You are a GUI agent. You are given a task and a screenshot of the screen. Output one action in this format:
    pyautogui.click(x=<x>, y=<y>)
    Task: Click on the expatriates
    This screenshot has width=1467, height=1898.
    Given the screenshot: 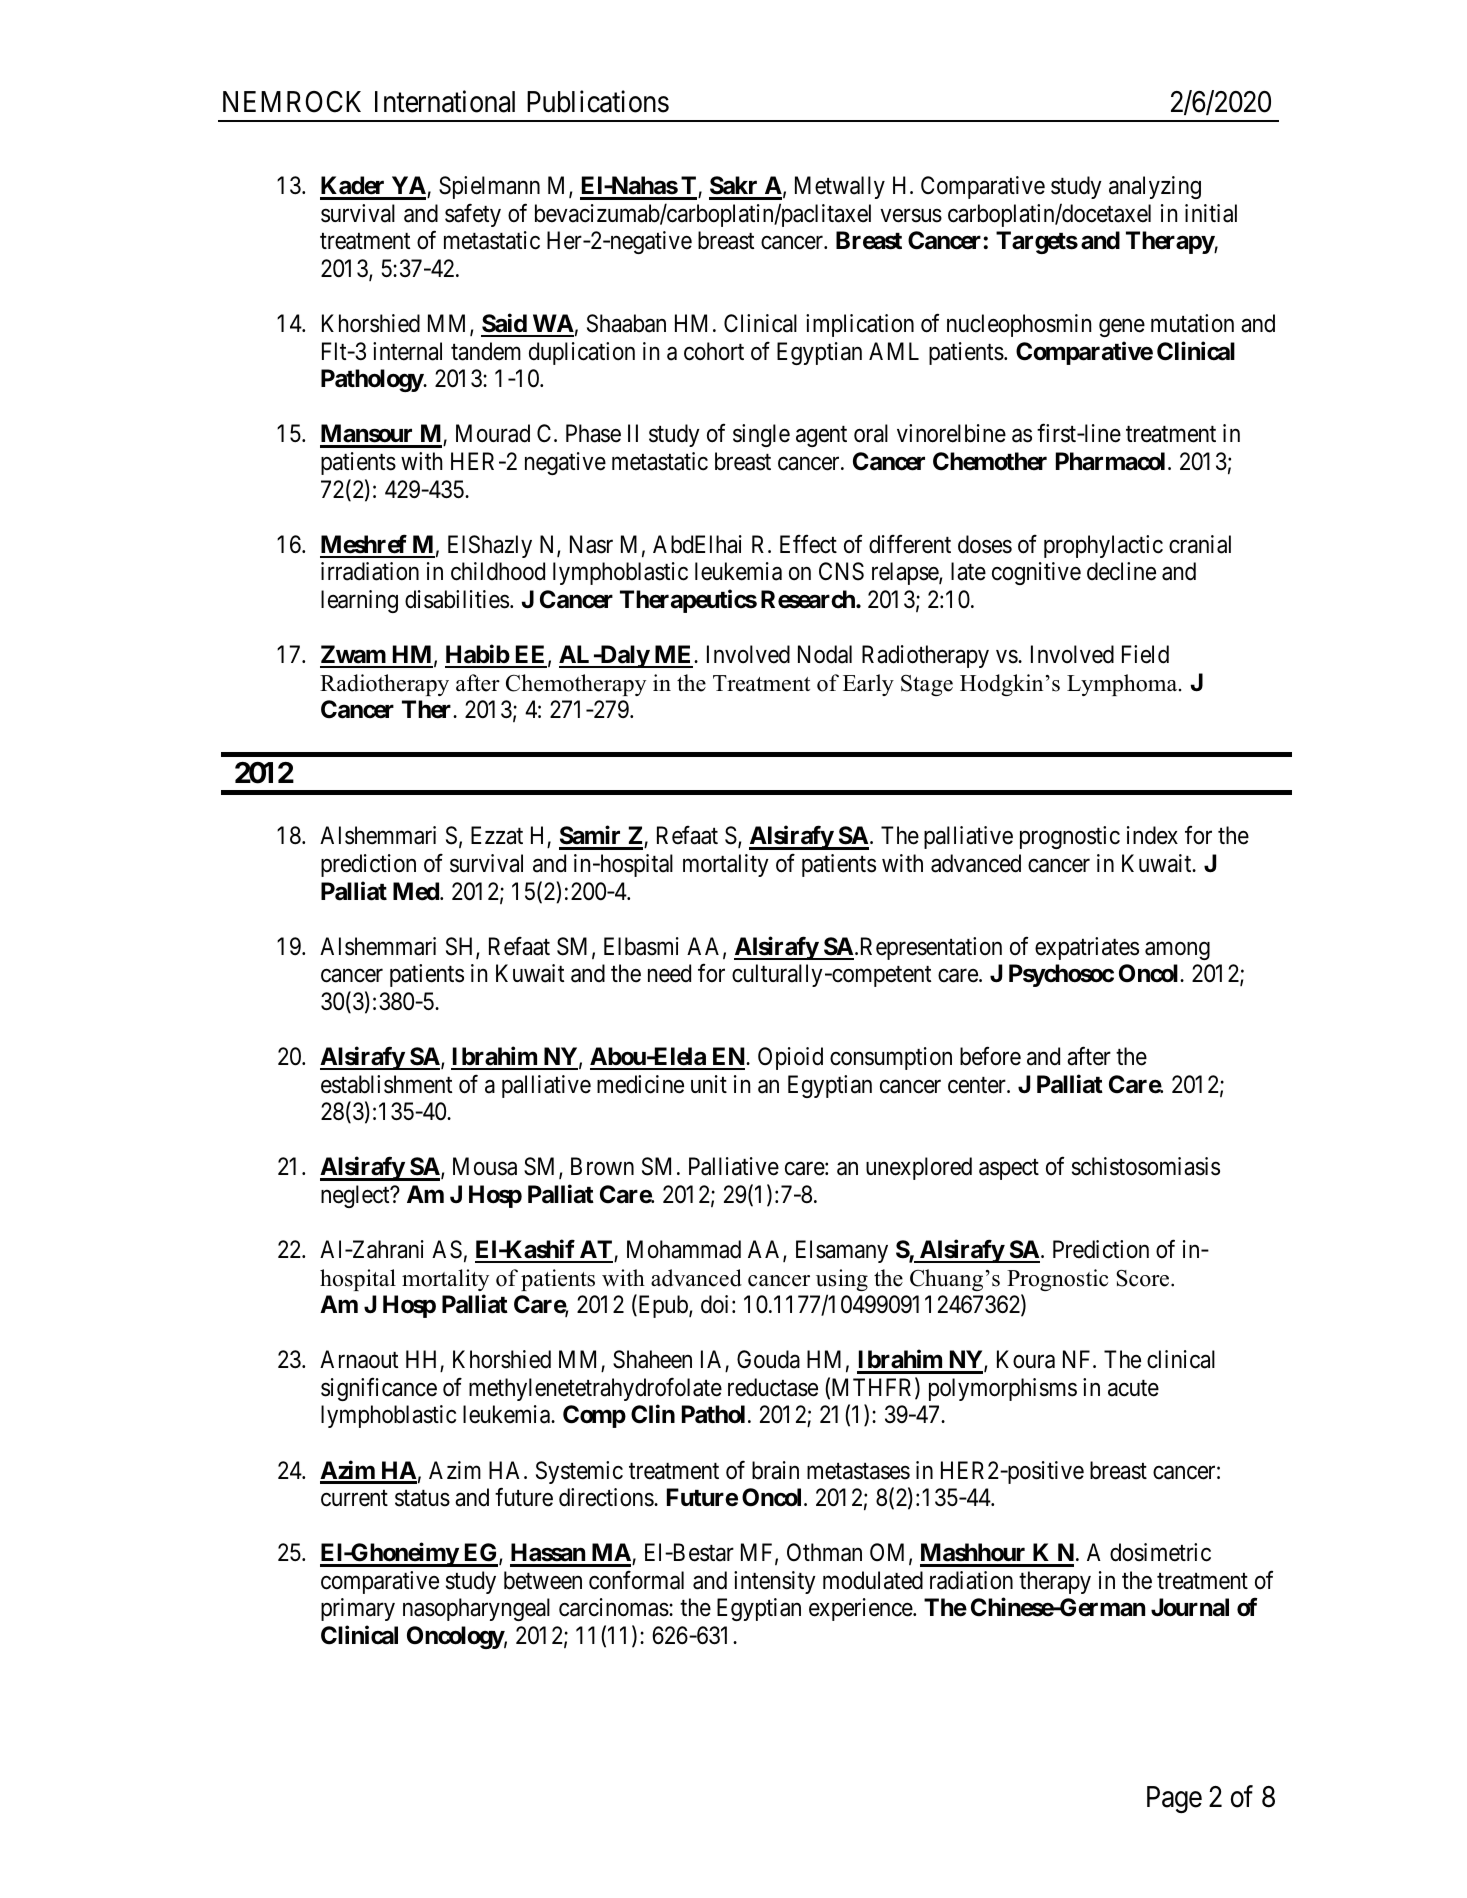 What is the action you would take?
    pyautogui.click(x=1087, y=948)
